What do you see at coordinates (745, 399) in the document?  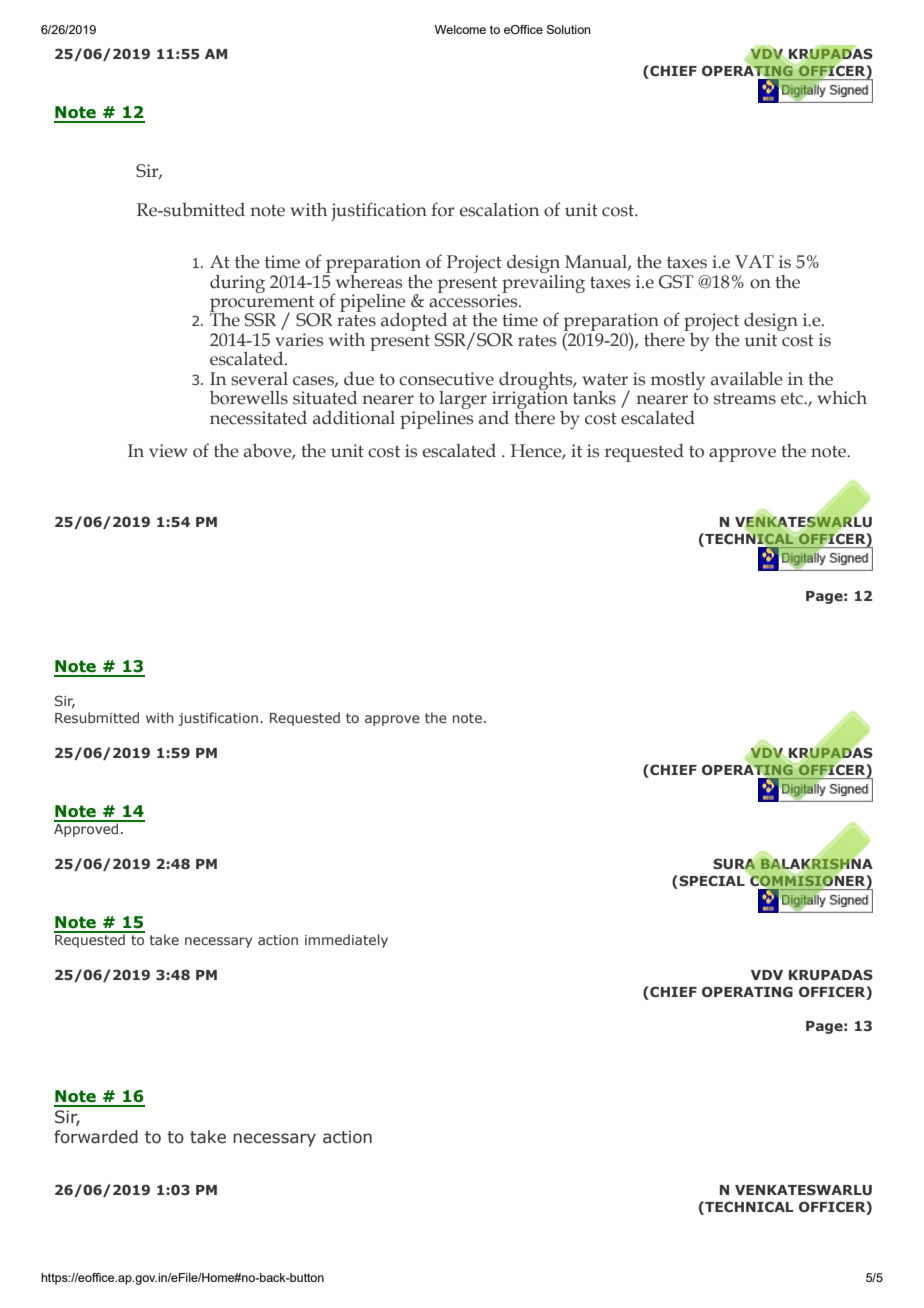 I see `streams` at bounding box center [745, 399].
